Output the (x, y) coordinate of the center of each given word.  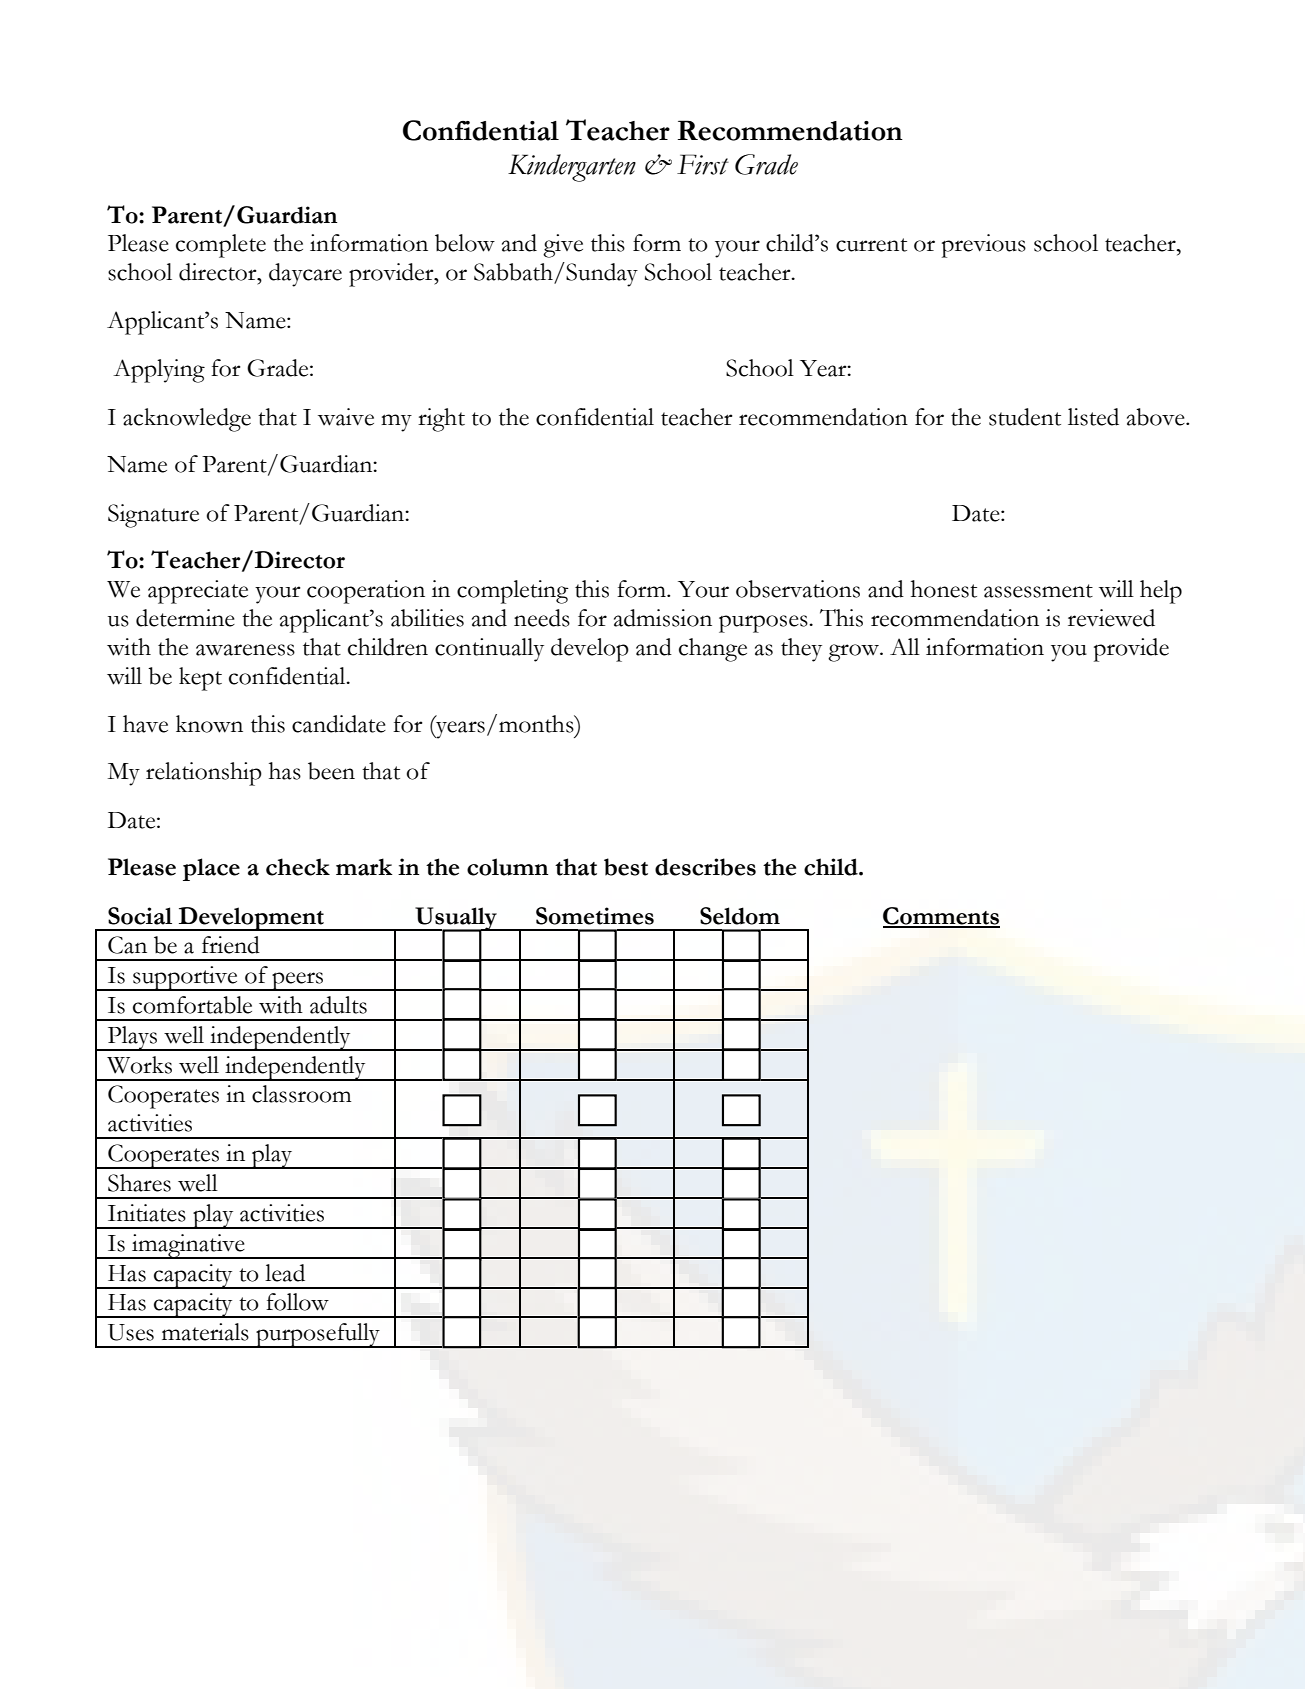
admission (663, 618)
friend (231, 945)
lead (285, 1273)
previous (984, 246)
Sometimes (595, 916)
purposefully (318, 1335)
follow (297, 1302)
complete (221, 246)
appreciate (198, 592)
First (703, 164)
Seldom (740, 916)
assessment (1038, 591)
